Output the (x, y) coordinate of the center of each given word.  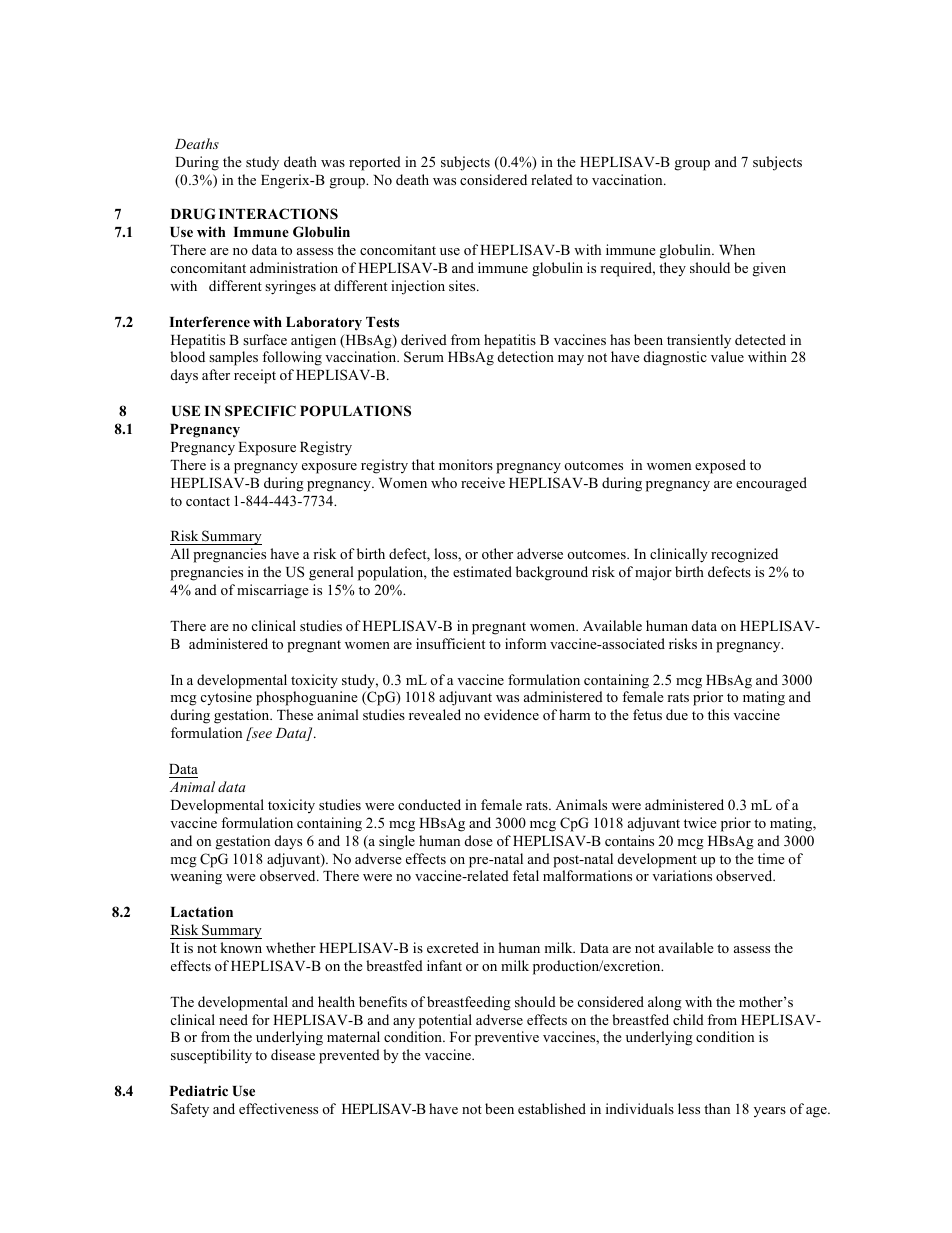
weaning (196, 877)
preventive (507, 1038)
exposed (720, 466)
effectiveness (278, 1108)
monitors (466, 464)
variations (682, 875)
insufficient (450, 643)
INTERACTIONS (278, 214)
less (689, 1108)
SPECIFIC (260, 411)
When (737, 249)
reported (375, 163)
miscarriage (273, 591)
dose (479, 840)
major (653, 573)
